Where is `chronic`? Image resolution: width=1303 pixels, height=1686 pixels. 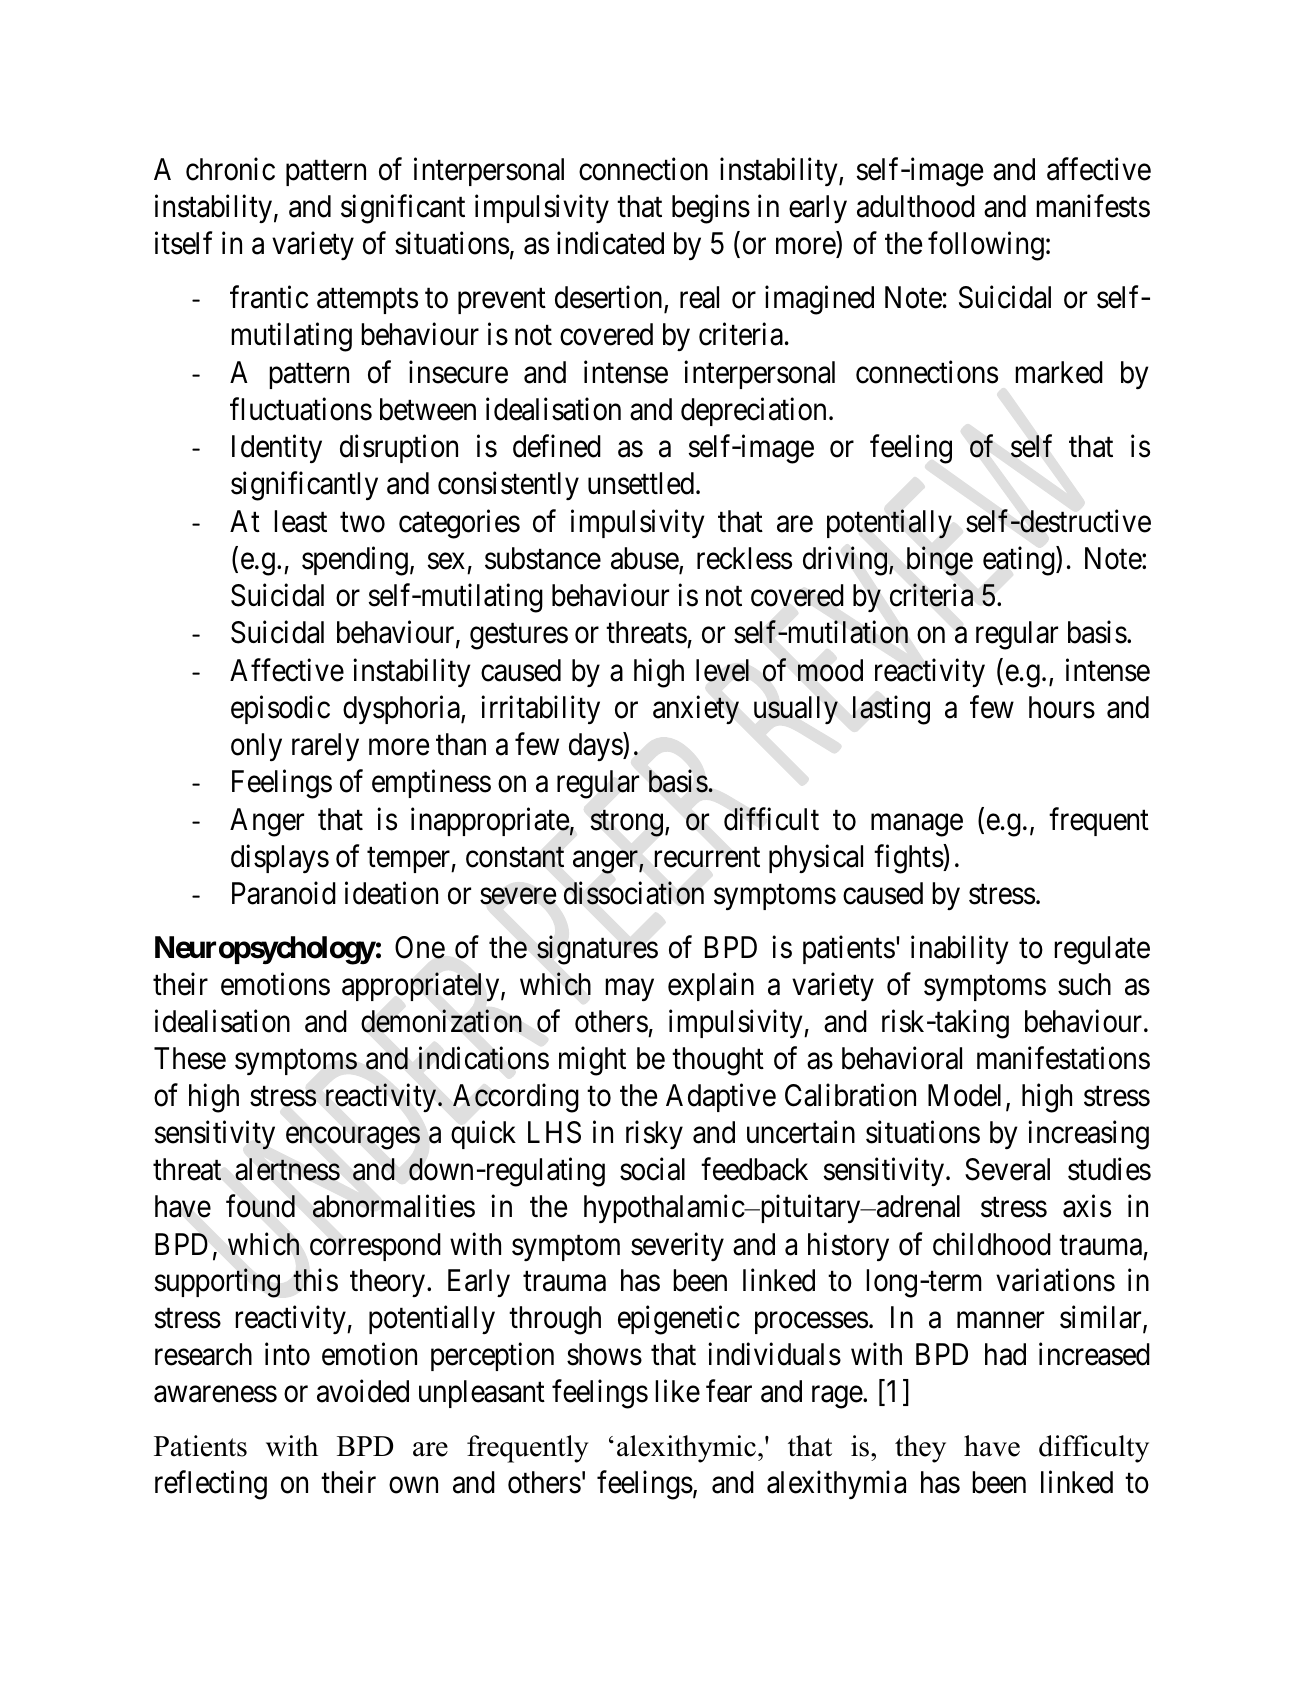 chronic is located at coordinates (230, 169).
